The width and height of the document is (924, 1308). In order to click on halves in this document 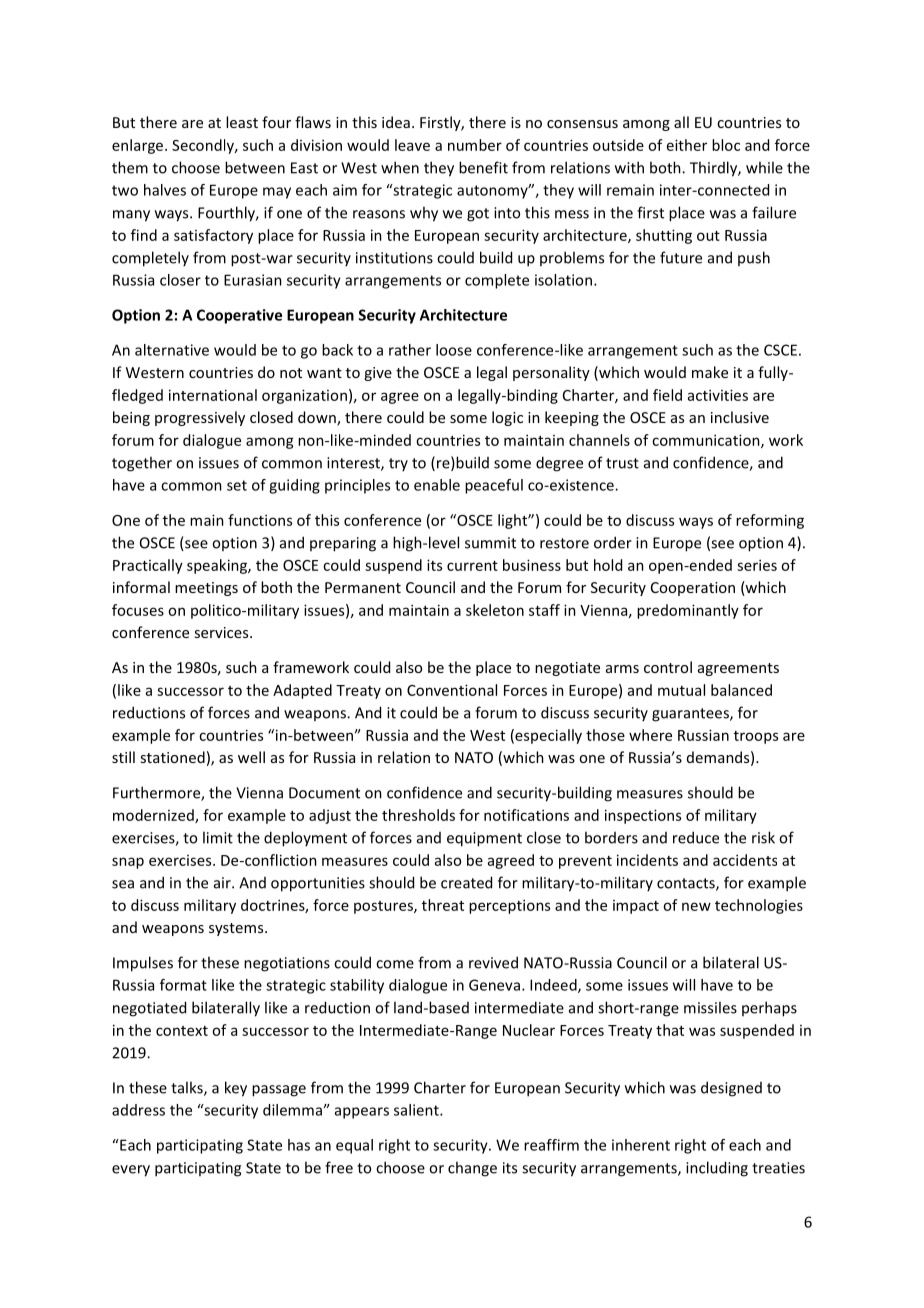, I will do `click(165, 190)`.
